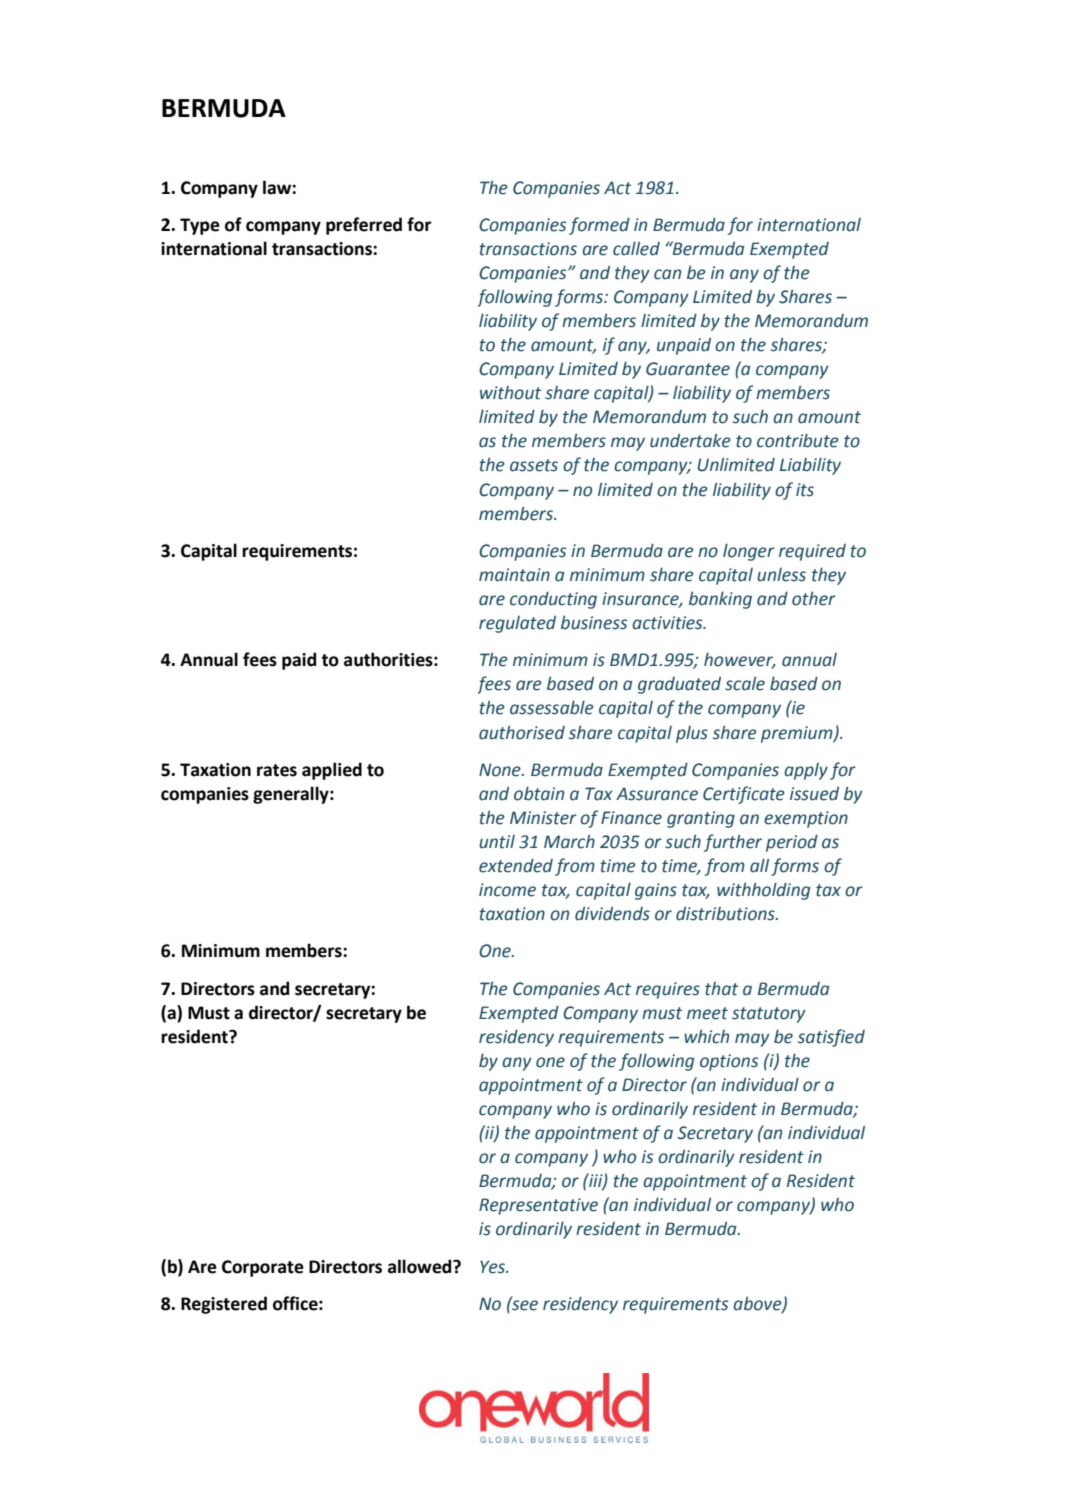  What do you see at coordinates (494, 1267) in the screenshot?
I see `Yes` at bounding box center [494, 1267].
